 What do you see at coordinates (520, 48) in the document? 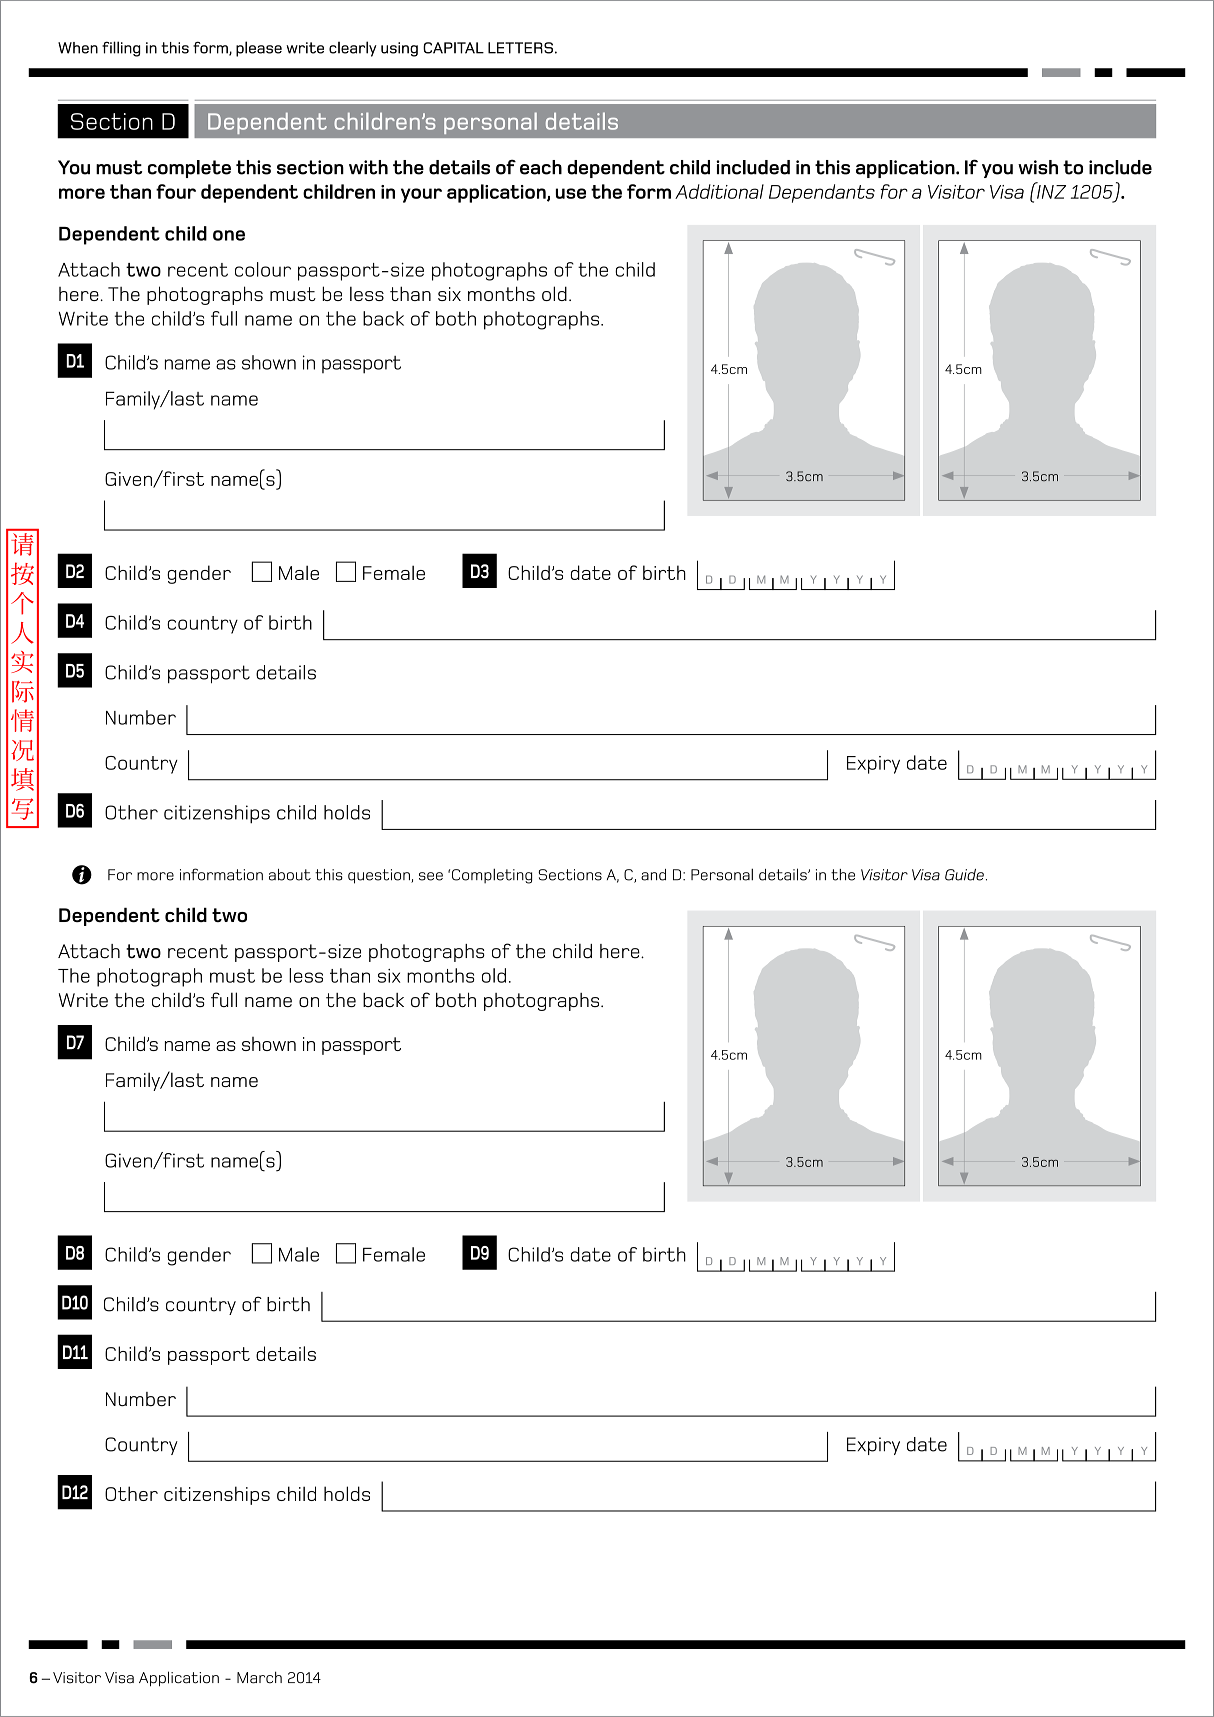
I see `LETTERS` at bounding box center [520, 48].
